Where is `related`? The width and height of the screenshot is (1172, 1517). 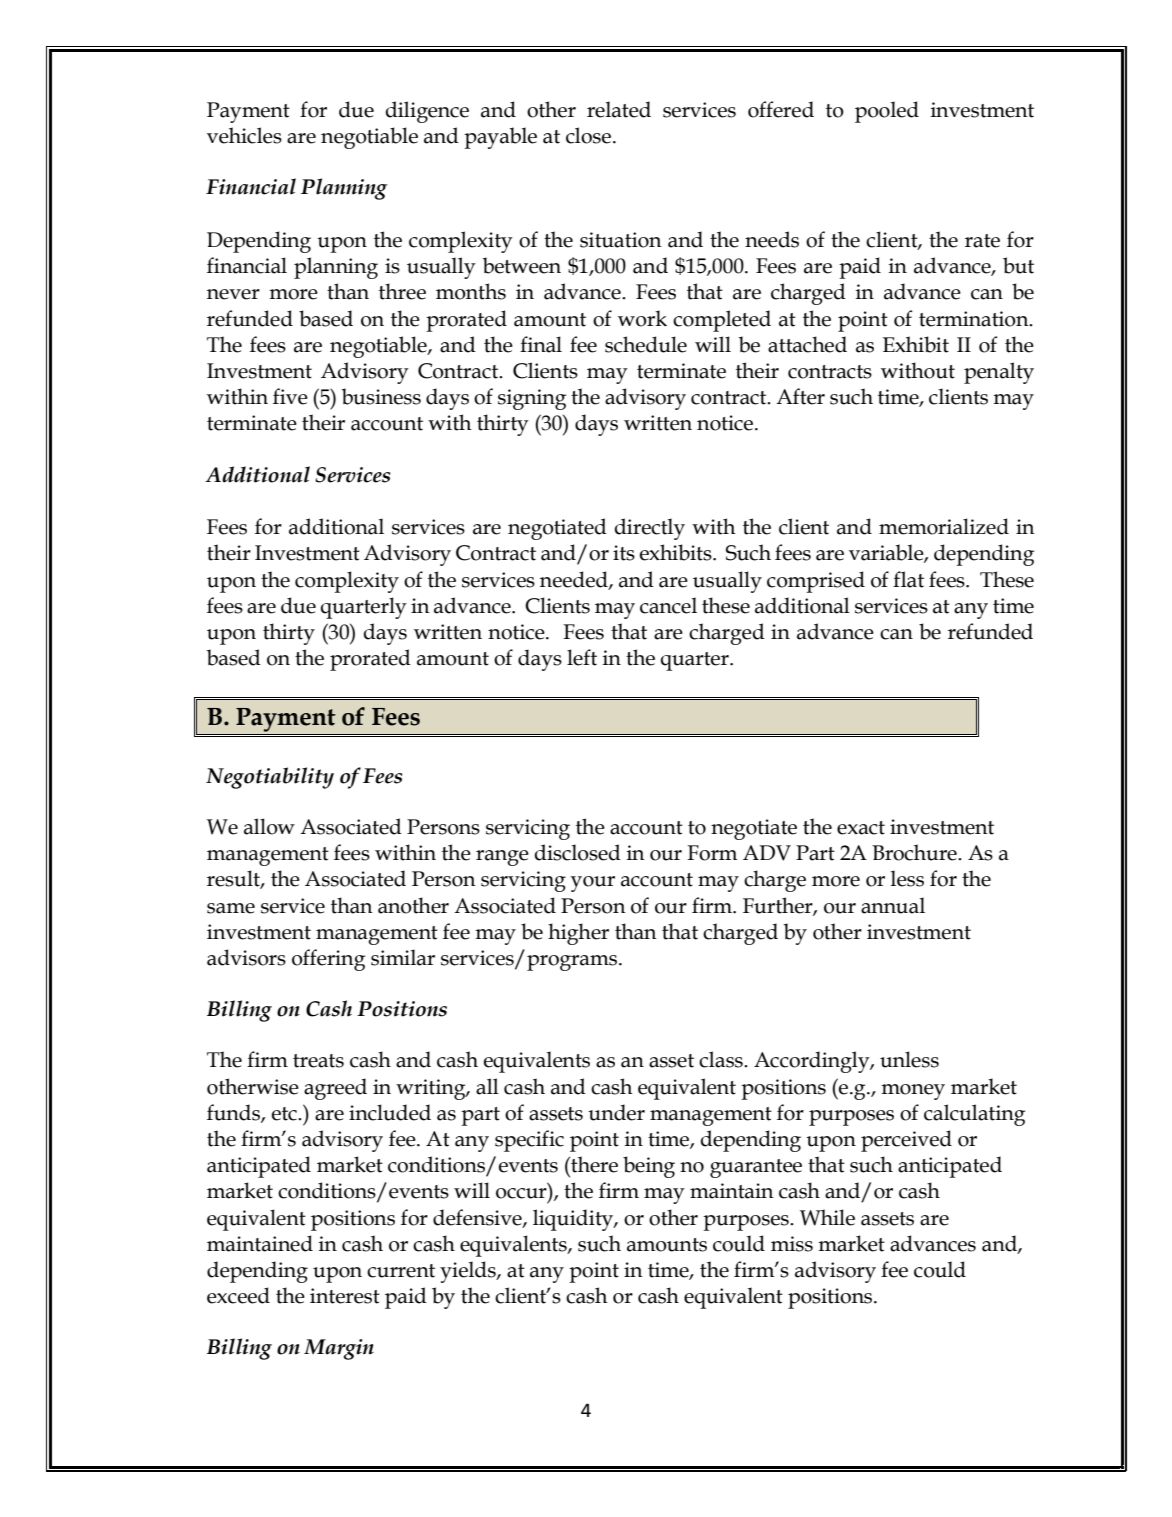 related is located at coordinates (619, 109).
